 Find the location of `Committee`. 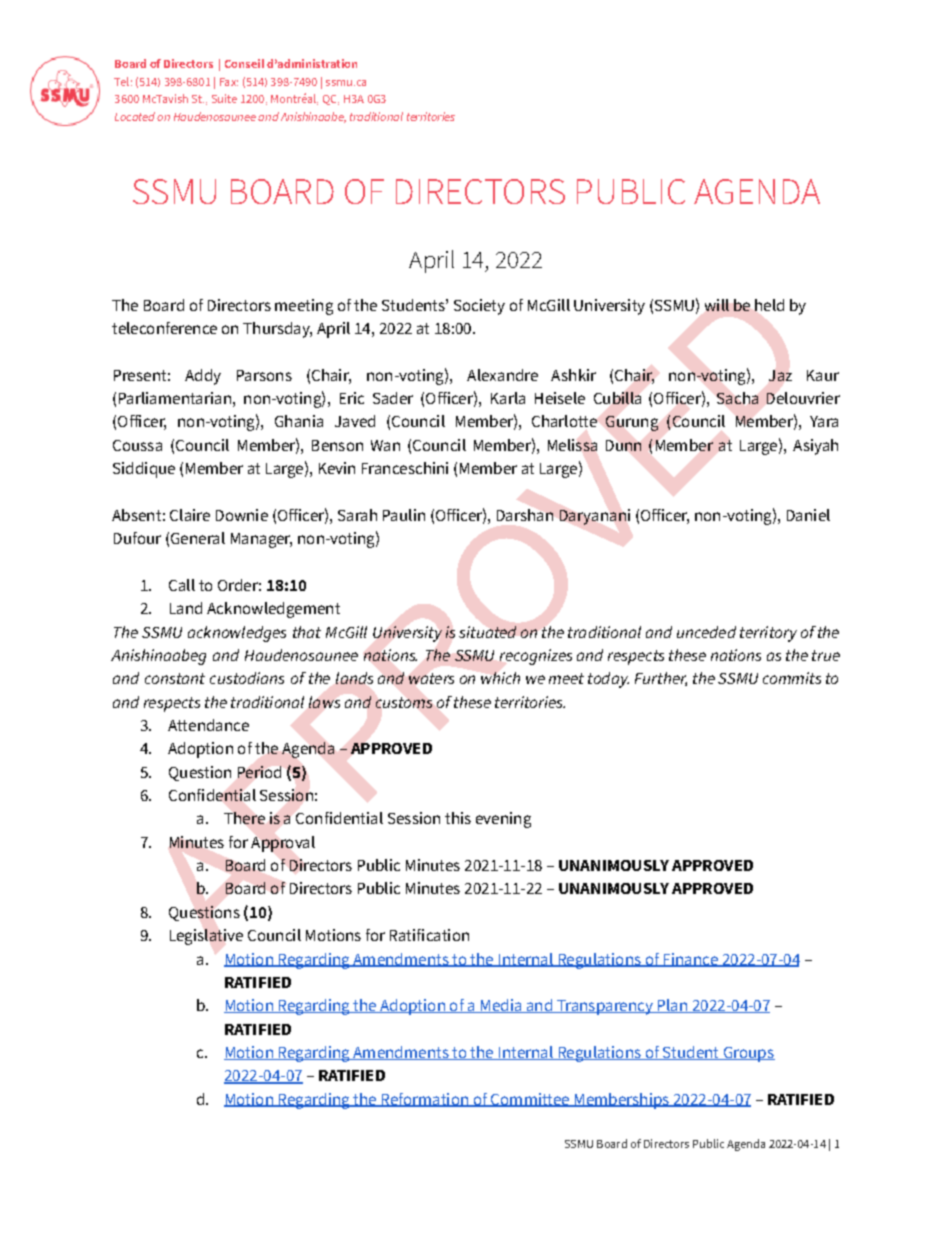

Committee is located at coordinates (530, 1100).
